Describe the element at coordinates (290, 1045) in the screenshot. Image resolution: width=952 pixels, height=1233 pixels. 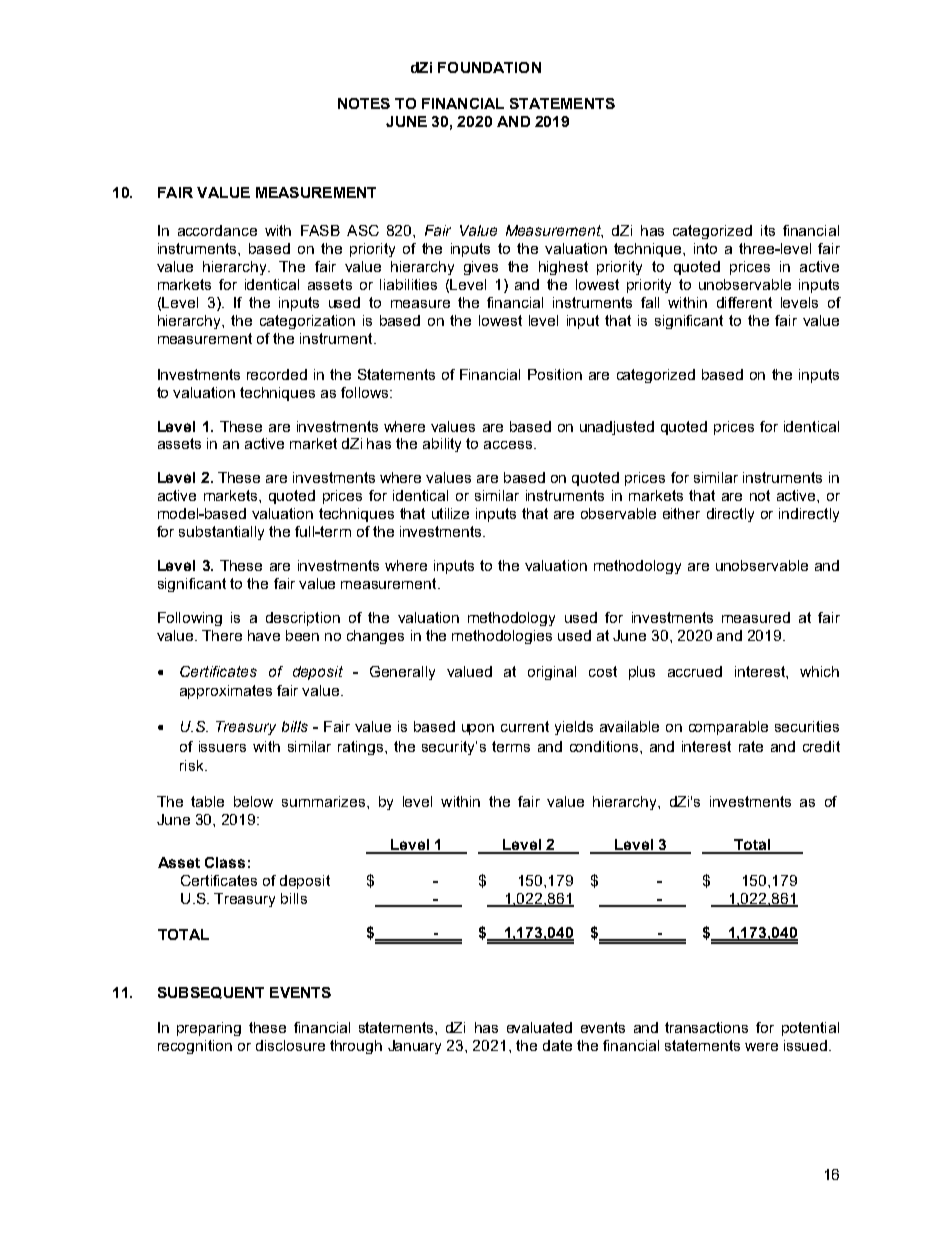
I see `disclosure` at that location.
